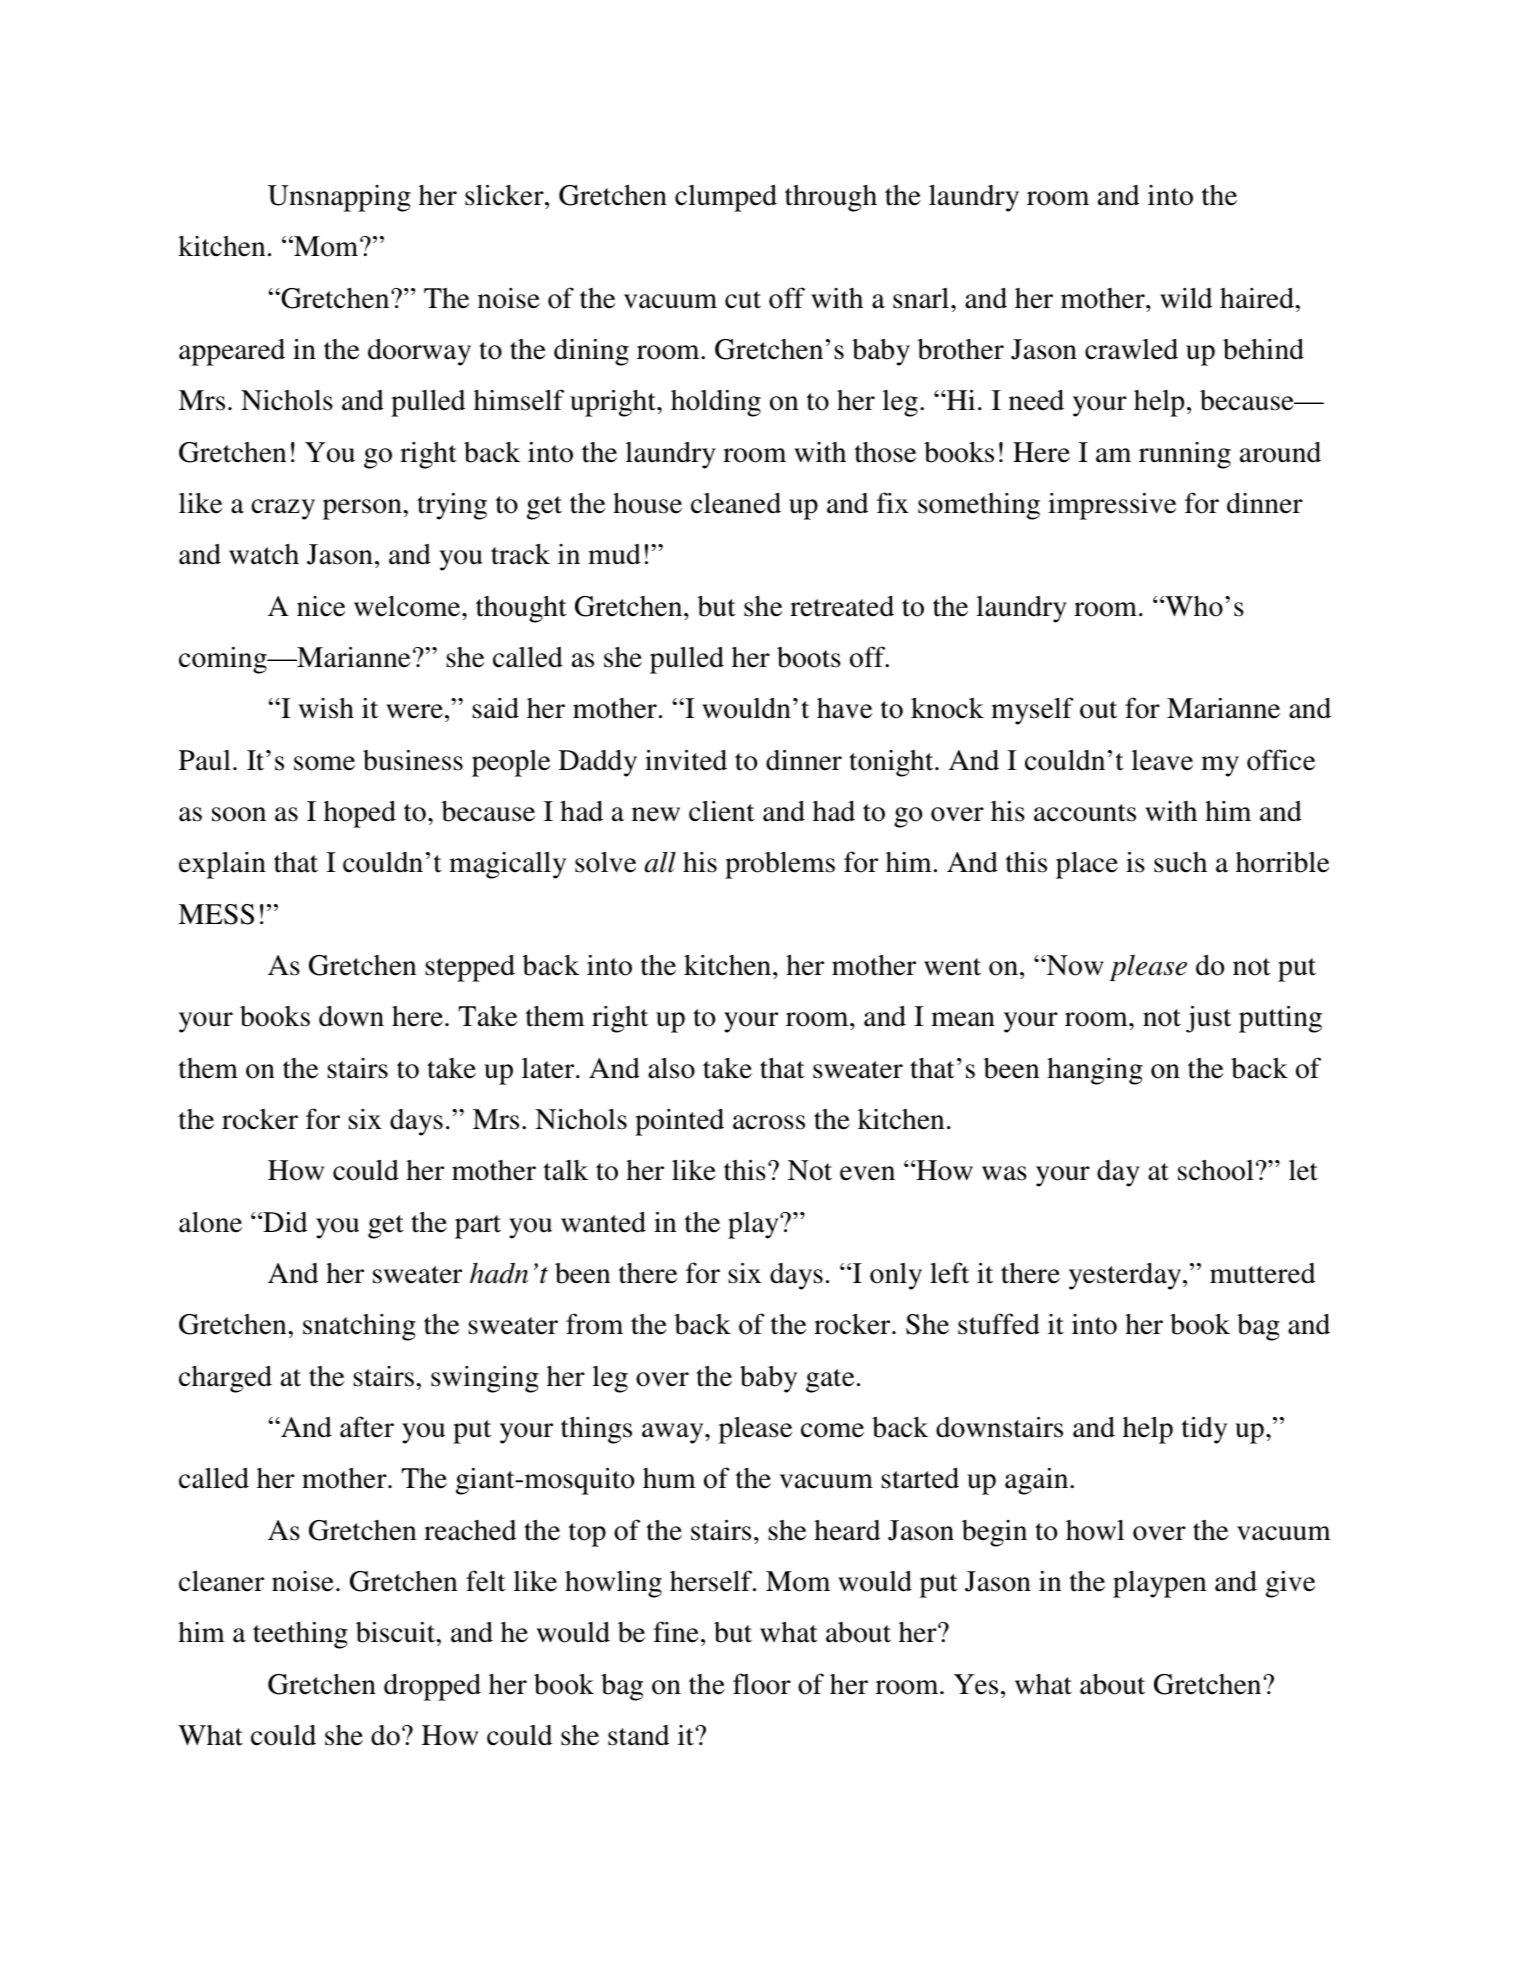  Describe the element at coordinates (762, 1684) in the document. I see `floor` at that location.
